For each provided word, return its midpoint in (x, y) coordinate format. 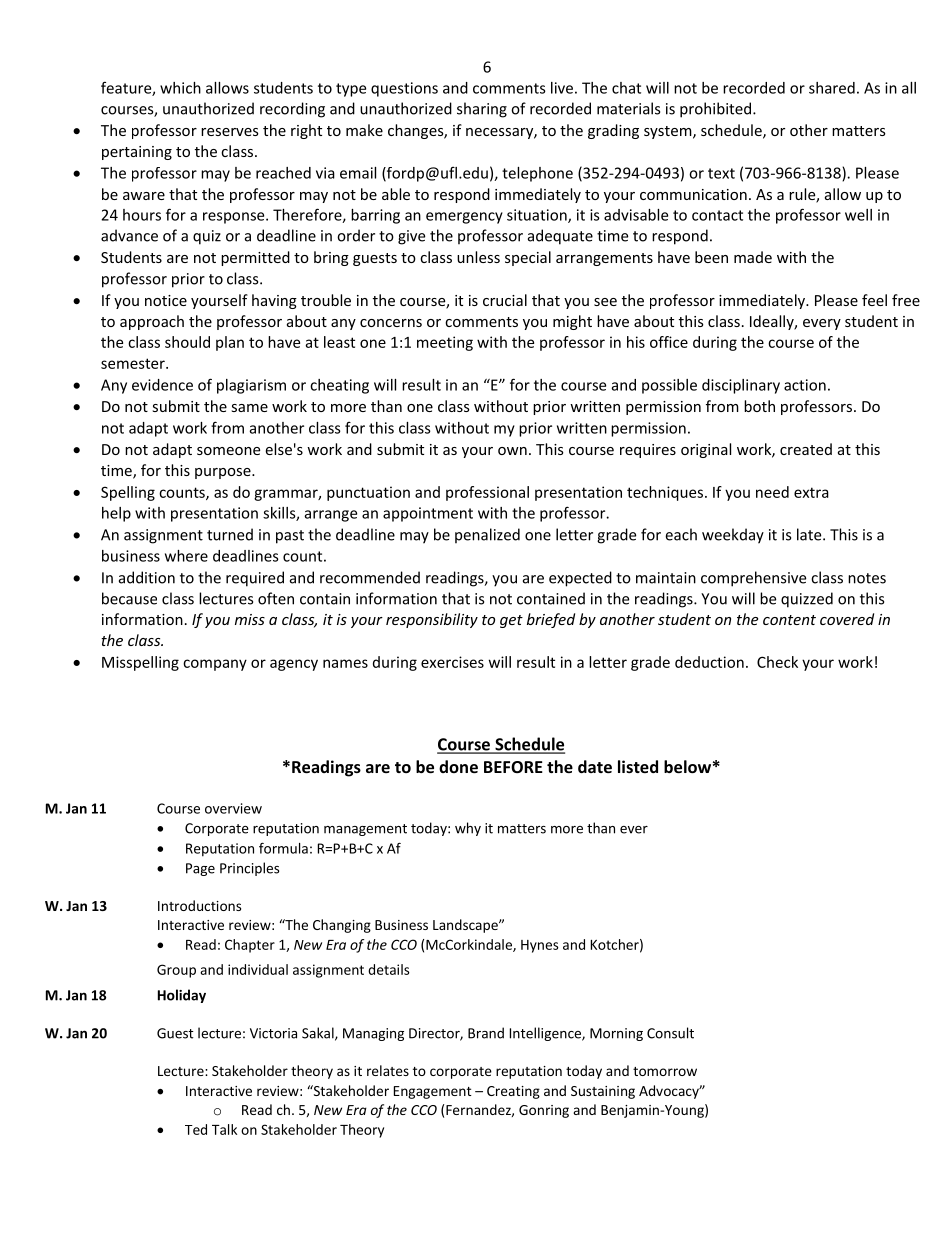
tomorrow (665, 1071)
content (789, 620)
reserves (230, 132)
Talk (224, 1129)
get (511, 621)
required (255, 579)
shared (832, 88)
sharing (482, 110)
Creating (513, 1092)
